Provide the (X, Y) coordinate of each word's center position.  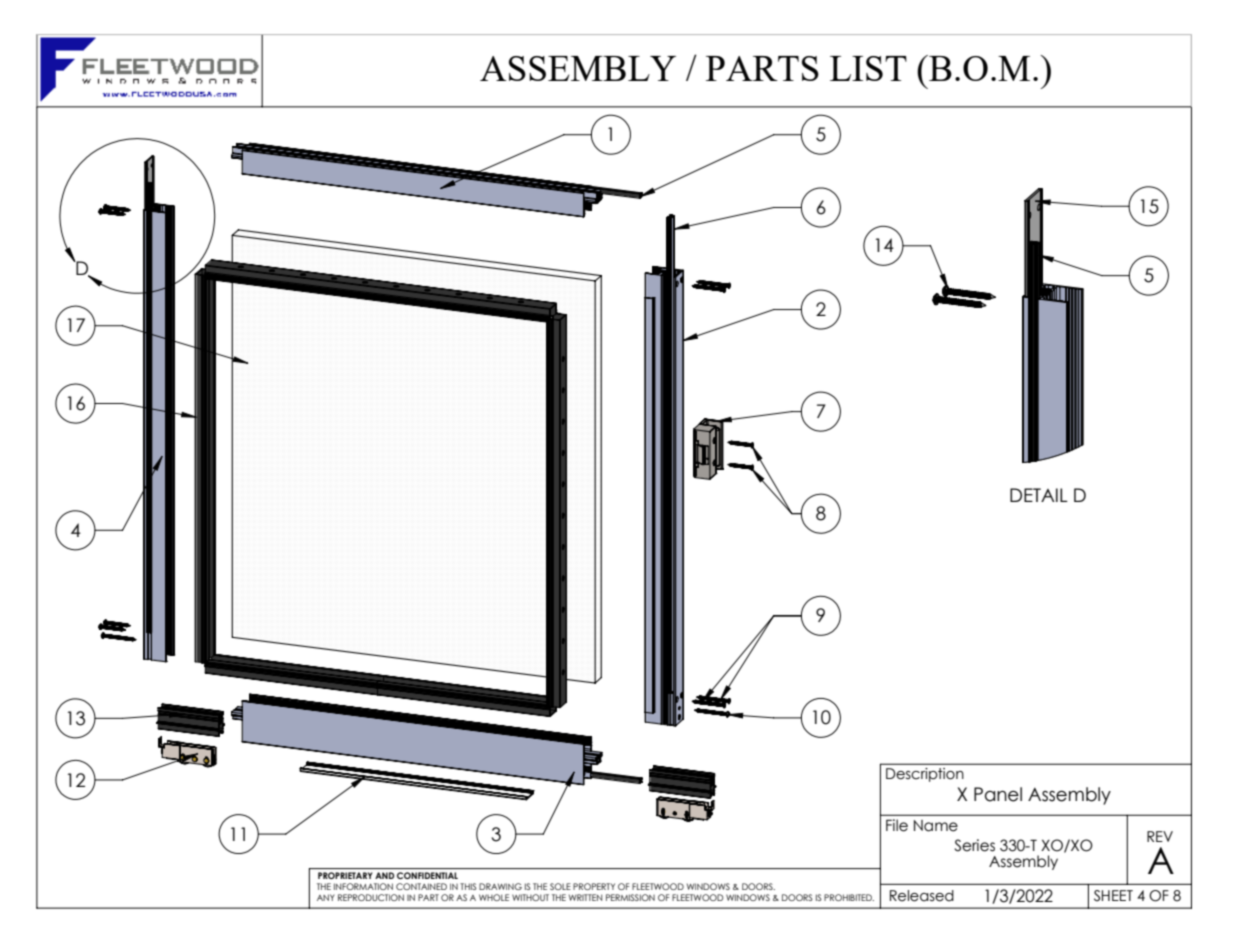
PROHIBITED (849, 897)
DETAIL (1039, 495)
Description (925, 775)
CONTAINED (421, 886)
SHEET (1113, 896)
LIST (868, 68)
